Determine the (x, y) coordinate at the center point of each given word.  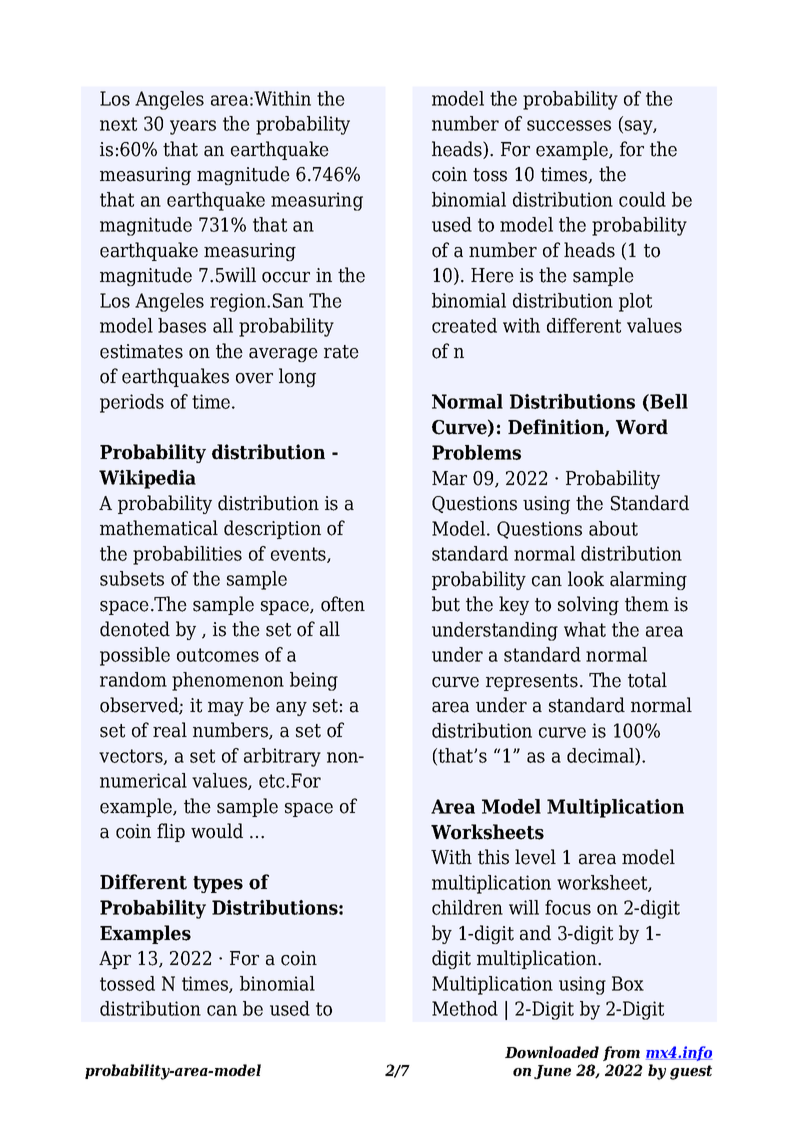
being (314, 681)
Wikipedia (147, 479)
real (170, 730)
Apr (115, 960)
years (193, 127)
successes (569, 125)
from (621, 1053)
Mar (449, 478)
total (647, 680)
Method (465, 1008)
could (642, 199)
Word (642, 427)
